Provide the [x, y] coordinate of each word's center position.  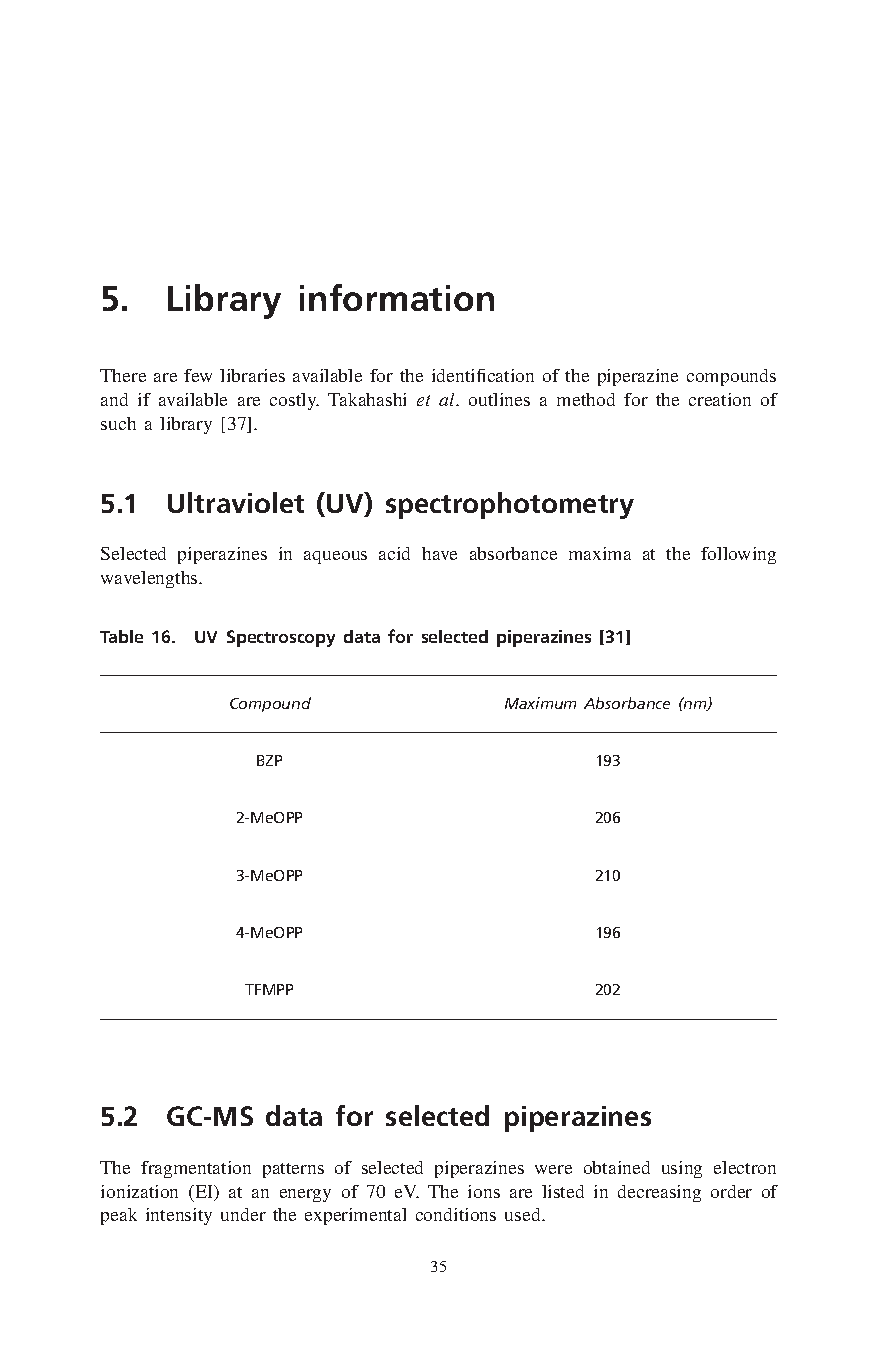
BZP [269, 760]
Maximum [540, 703]
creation [720, 399]
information [397, 297]
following [738, 555]
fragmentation [196, 1169]
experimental [355, 1216]
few [198, 375]
